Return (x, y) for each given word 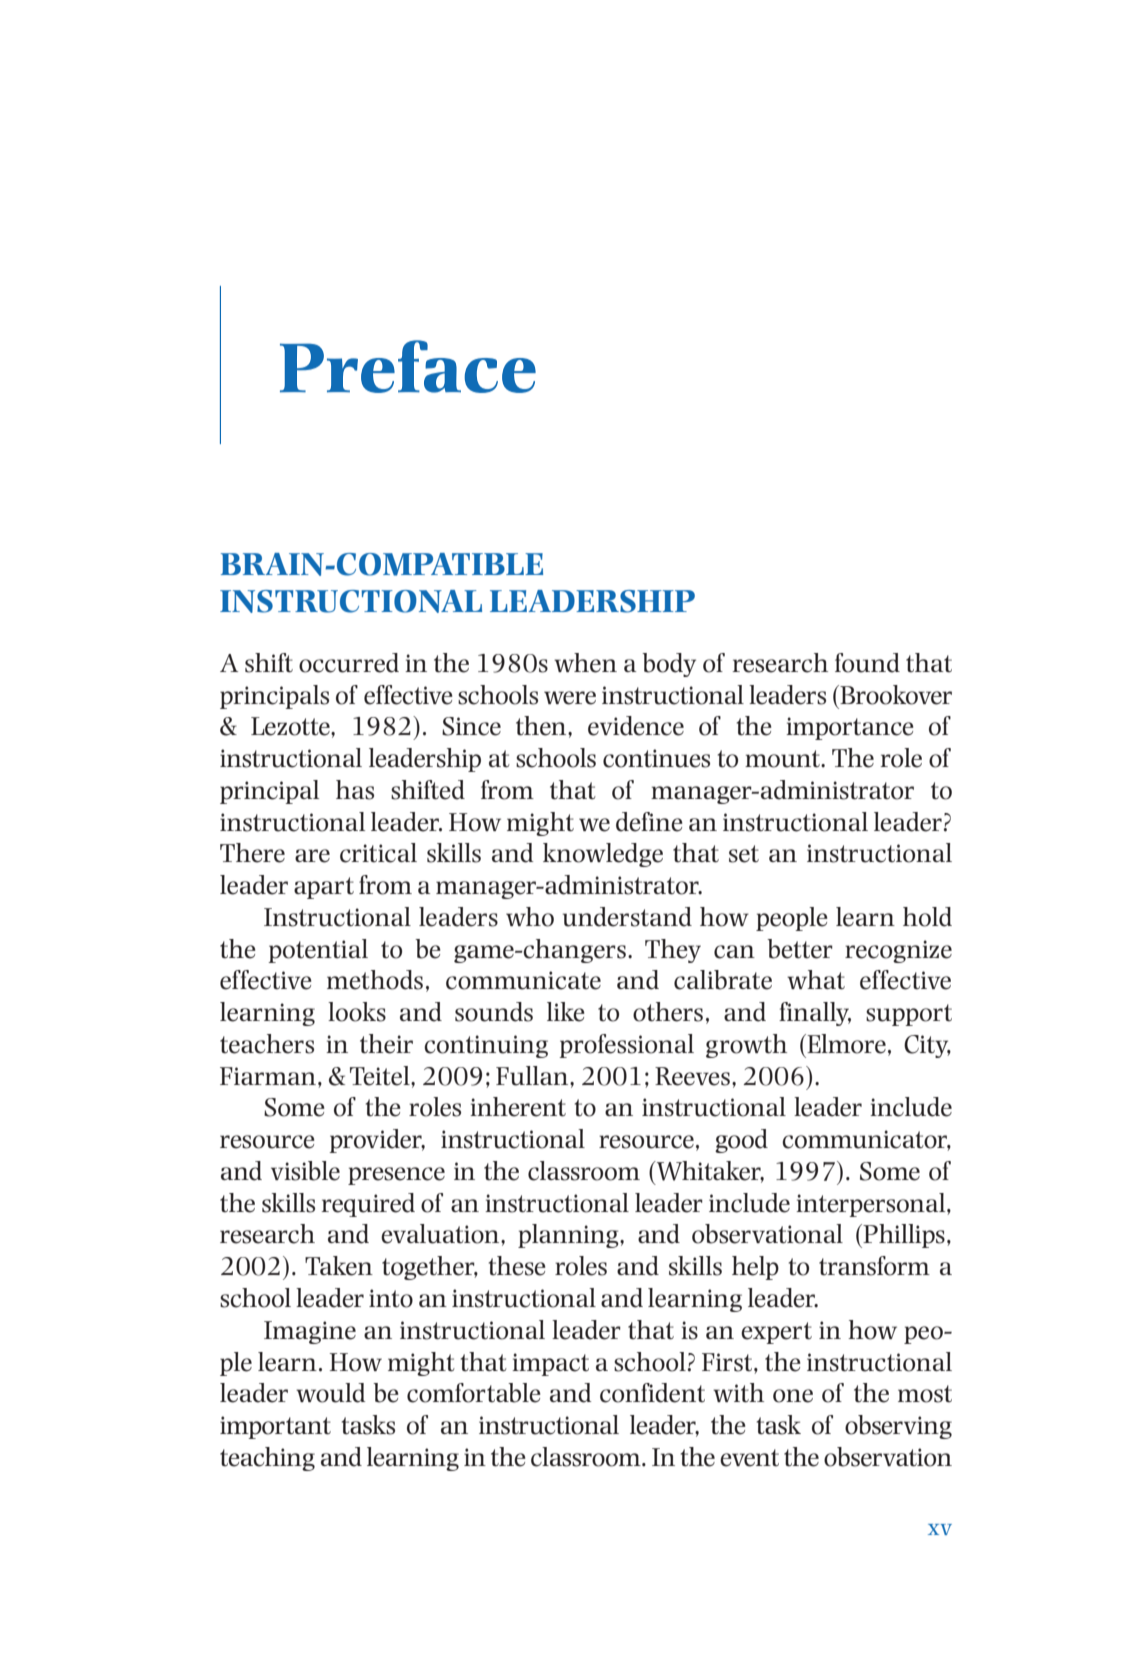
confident (652, 1393)
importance (850, 728)
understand (627, 917)
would (330, 1393)
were (570, 698)
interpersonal (872, 1205)
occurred (349, 663)
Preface (408, 366)
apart (324, 888)
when (585, 663)
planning (569, 1236)
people (792, 919)
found (867, 663)
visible (305, 1171)
